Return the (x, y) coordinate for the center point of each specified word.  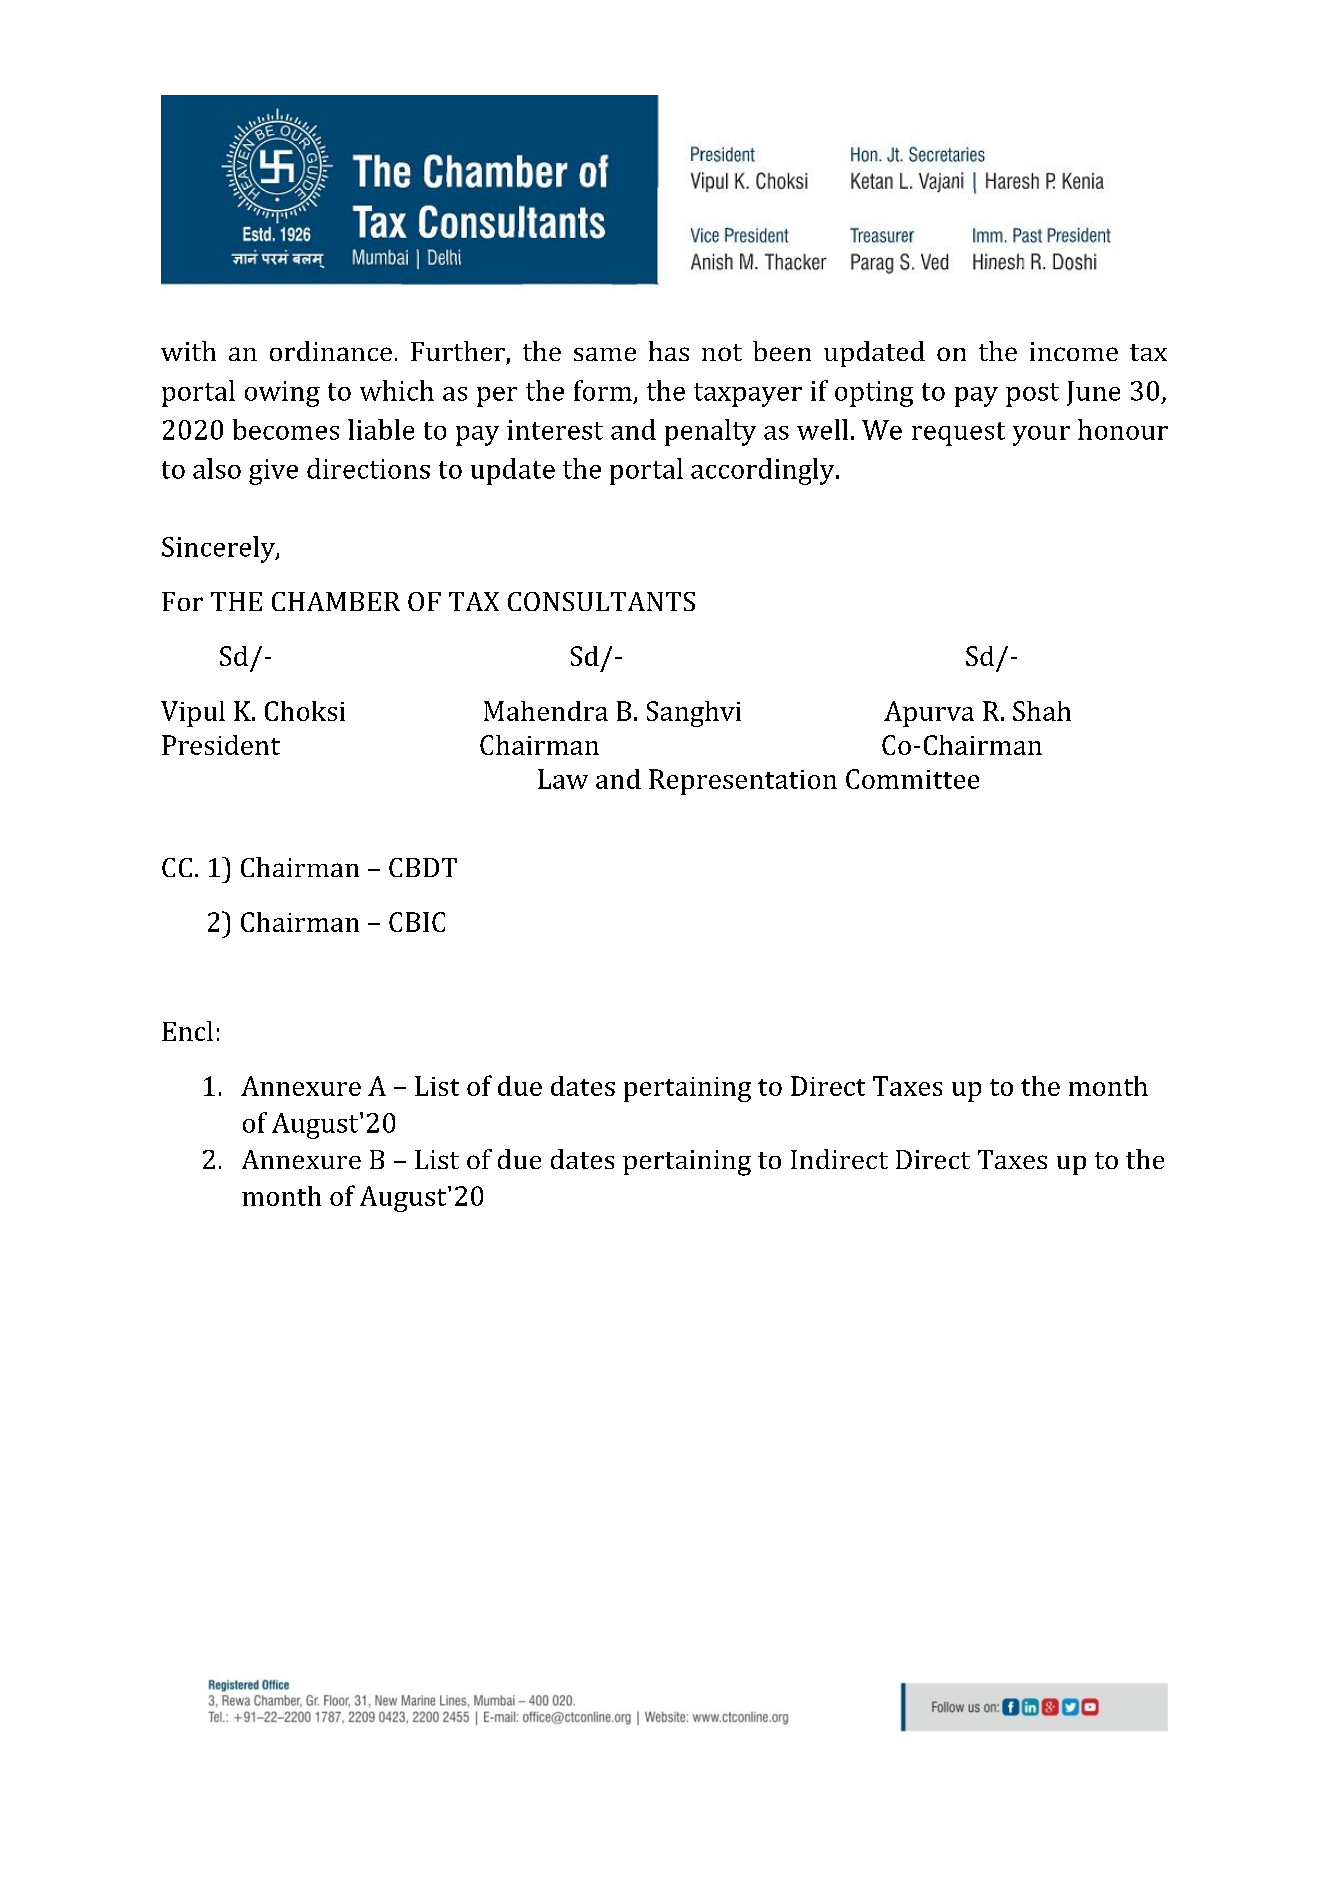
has (669, 351)
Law (563, 779)
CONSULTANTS (601, 601)
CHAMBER (336, 601)
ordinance (331, 351)
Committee (912, 779)
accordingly (764, 471)
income (1074, 351)
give (273, 472)
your (1041, 436)
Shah (1042, 711)
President (221, 745)
